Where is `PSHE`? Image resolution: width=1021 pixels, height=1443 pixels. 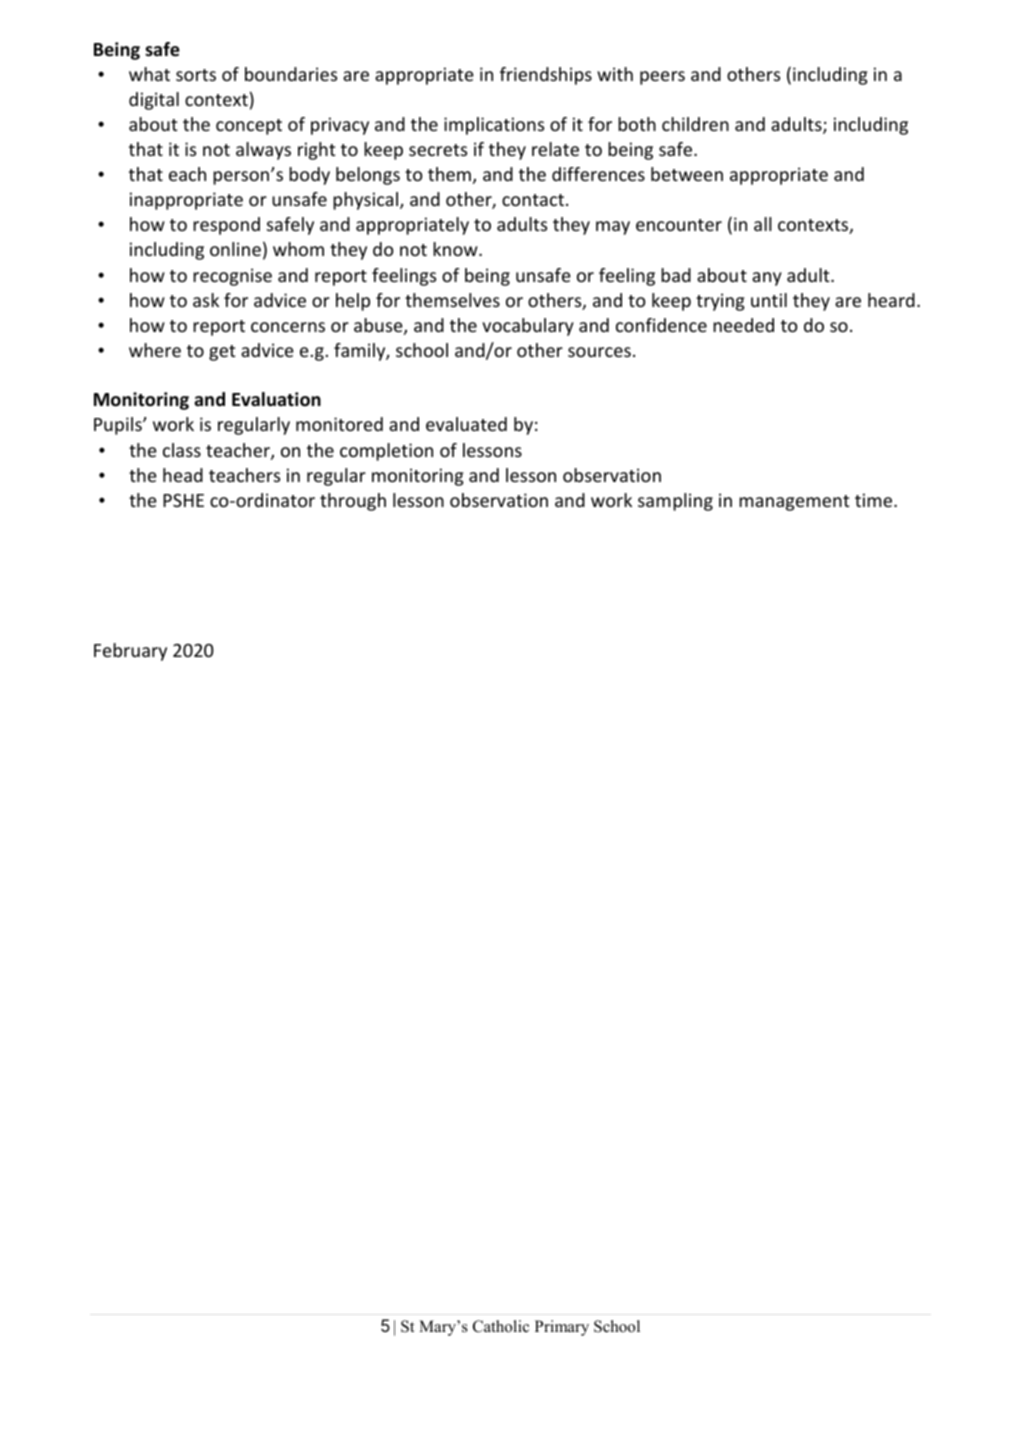 PSHE is located at coordinates (183, 500).
